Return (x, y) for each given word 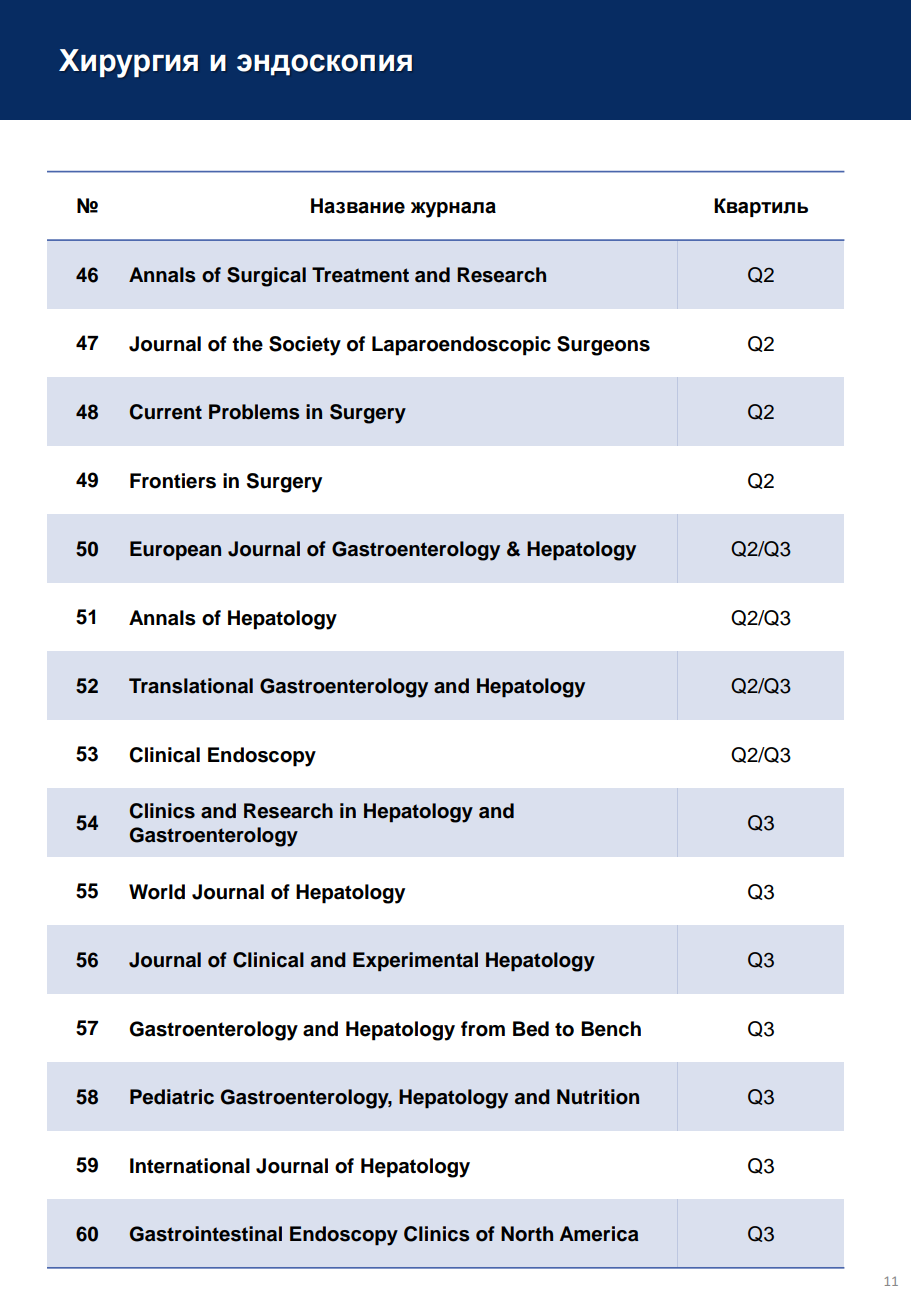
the (247, 344)
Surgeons (603, 346)
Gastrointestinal (206, 1234)
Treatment (360, 275)
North (527, 1234)
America (599, 1234)
